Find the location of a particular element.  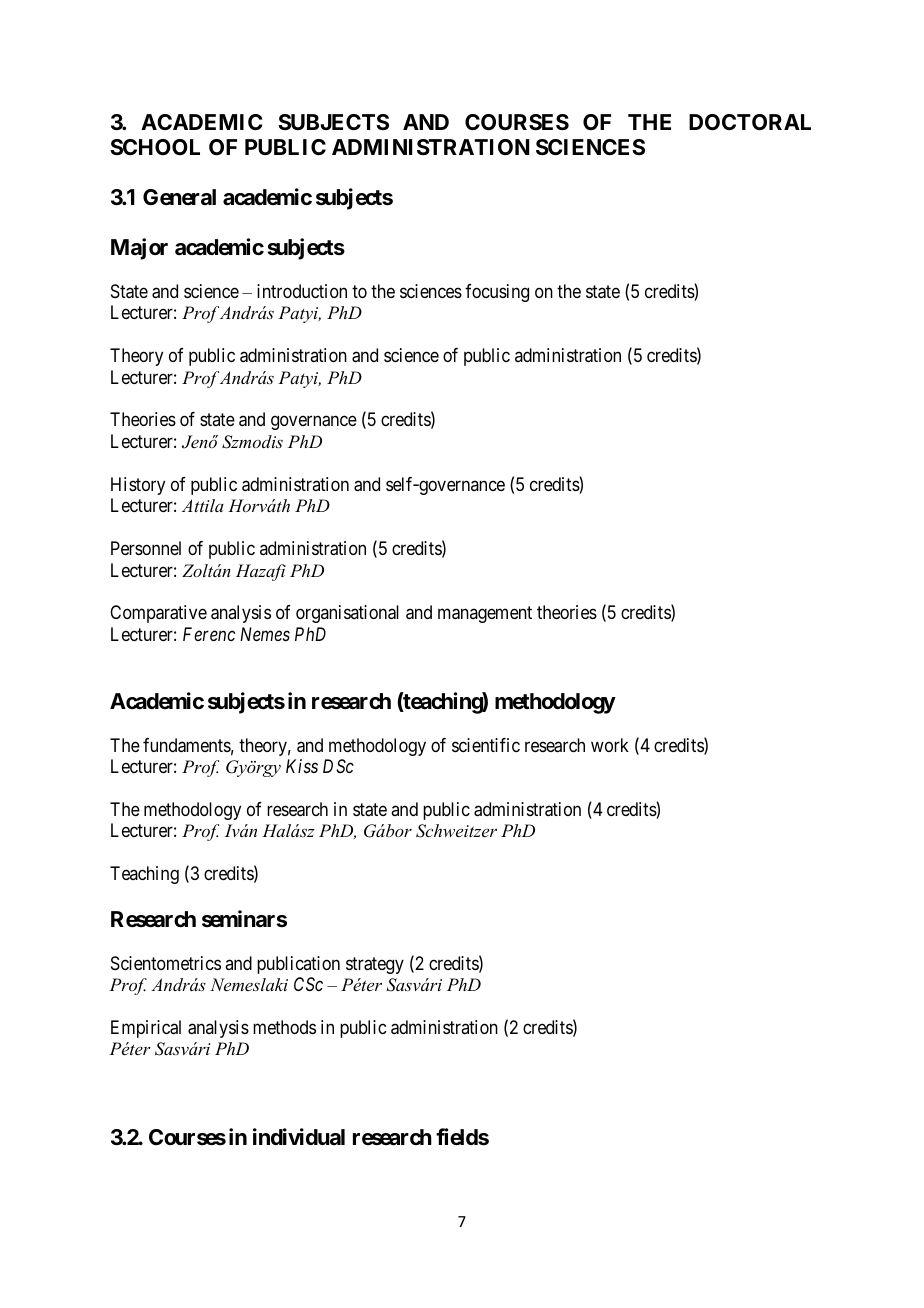

DOCTORAL is located at coordinates (750, 122).
